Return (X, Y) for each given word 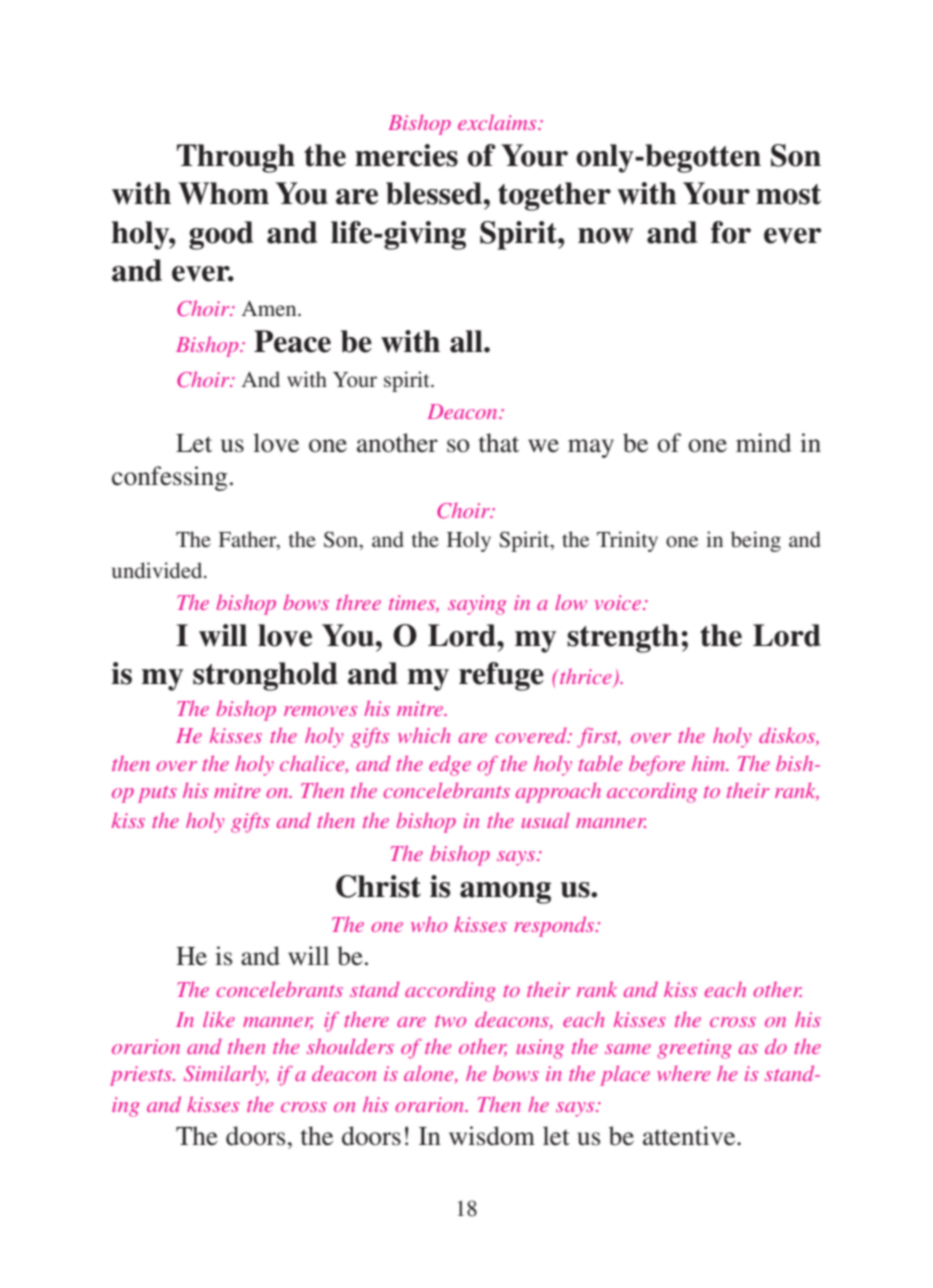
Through (236, 158)
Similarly (226, 1075)
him (709, 763)
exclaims (498, 122)
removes (320, 711)
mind (764, 443)
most (788, 194)
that (499, 443)
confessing (169, 478)
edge (450, 765)
